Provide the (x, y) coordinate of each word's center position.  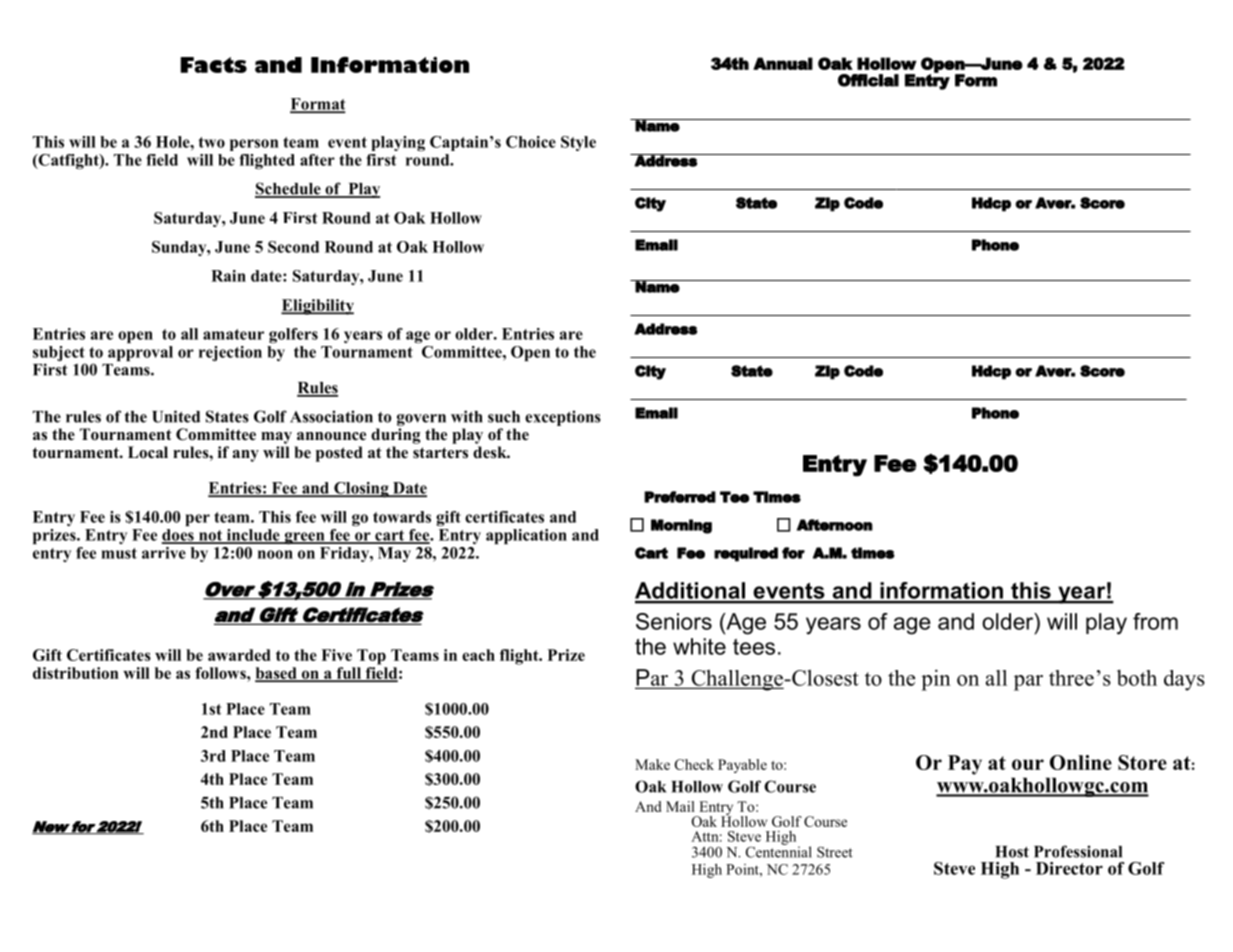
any (246, 456)
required (746, 554)
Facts (213, 65)
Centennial (779, 851)
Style (578, 143)
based (277, 674)
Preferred (680, 497)
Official (868, 80)
